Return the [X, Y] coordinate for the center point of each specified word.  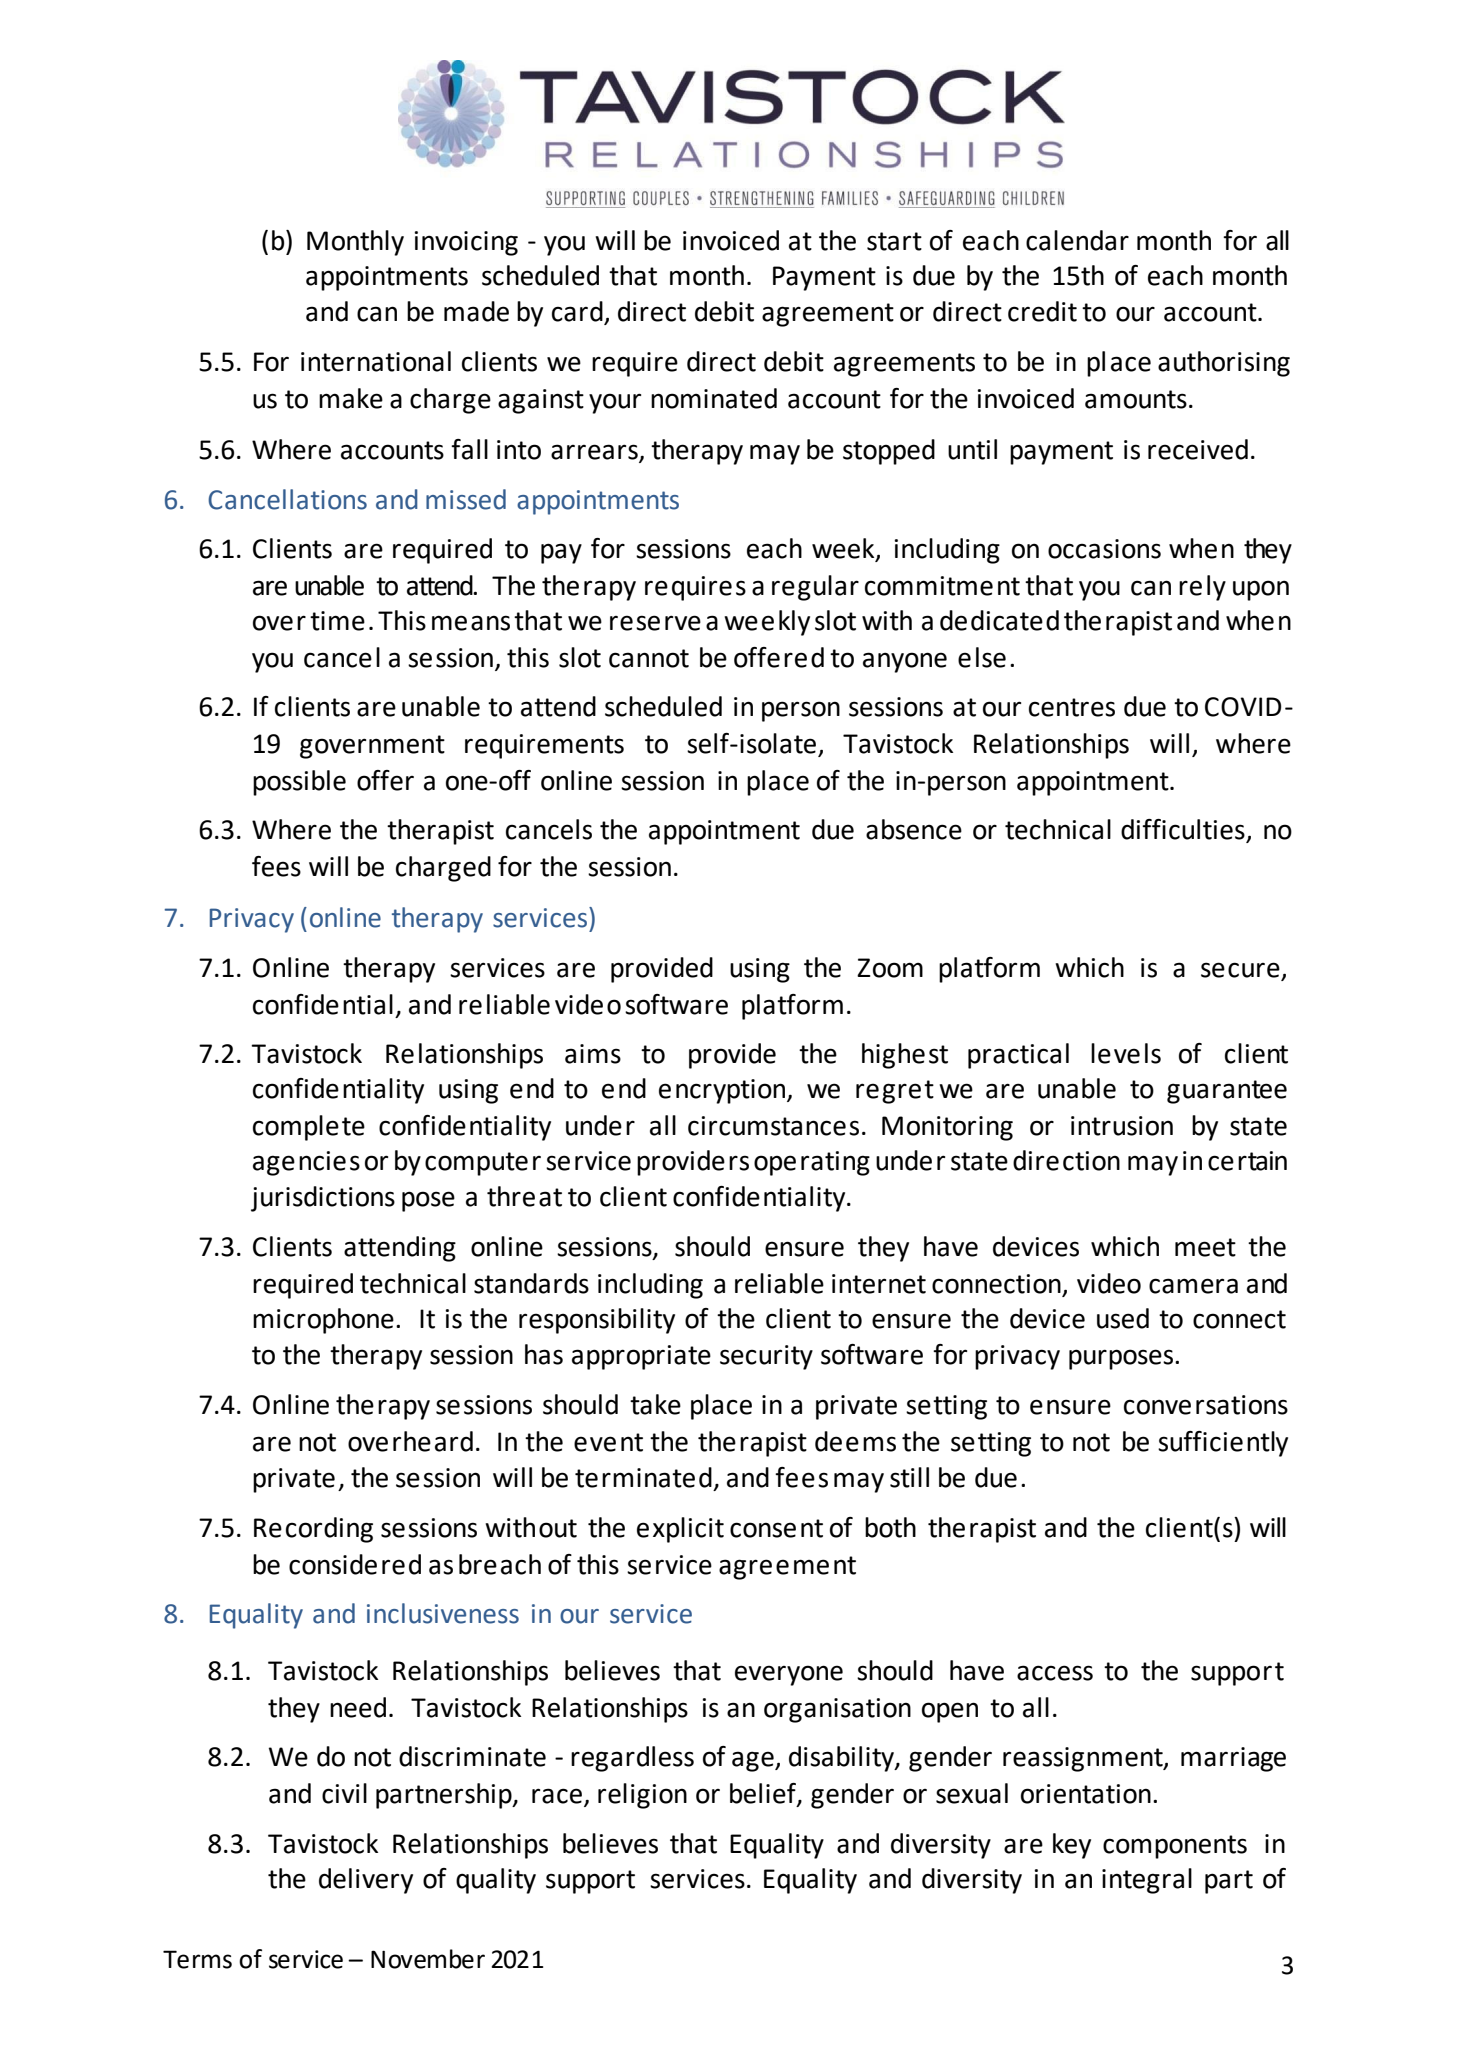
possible [299, 783]
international [376, 361]
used [1123, 1318]
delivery [366, 1881]
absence [914, 829]
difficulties [1184, 830]
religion [642, 1796]
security [766, 1357]
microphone [323, 1321]
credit [1042, 311]
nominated [714, 398]
